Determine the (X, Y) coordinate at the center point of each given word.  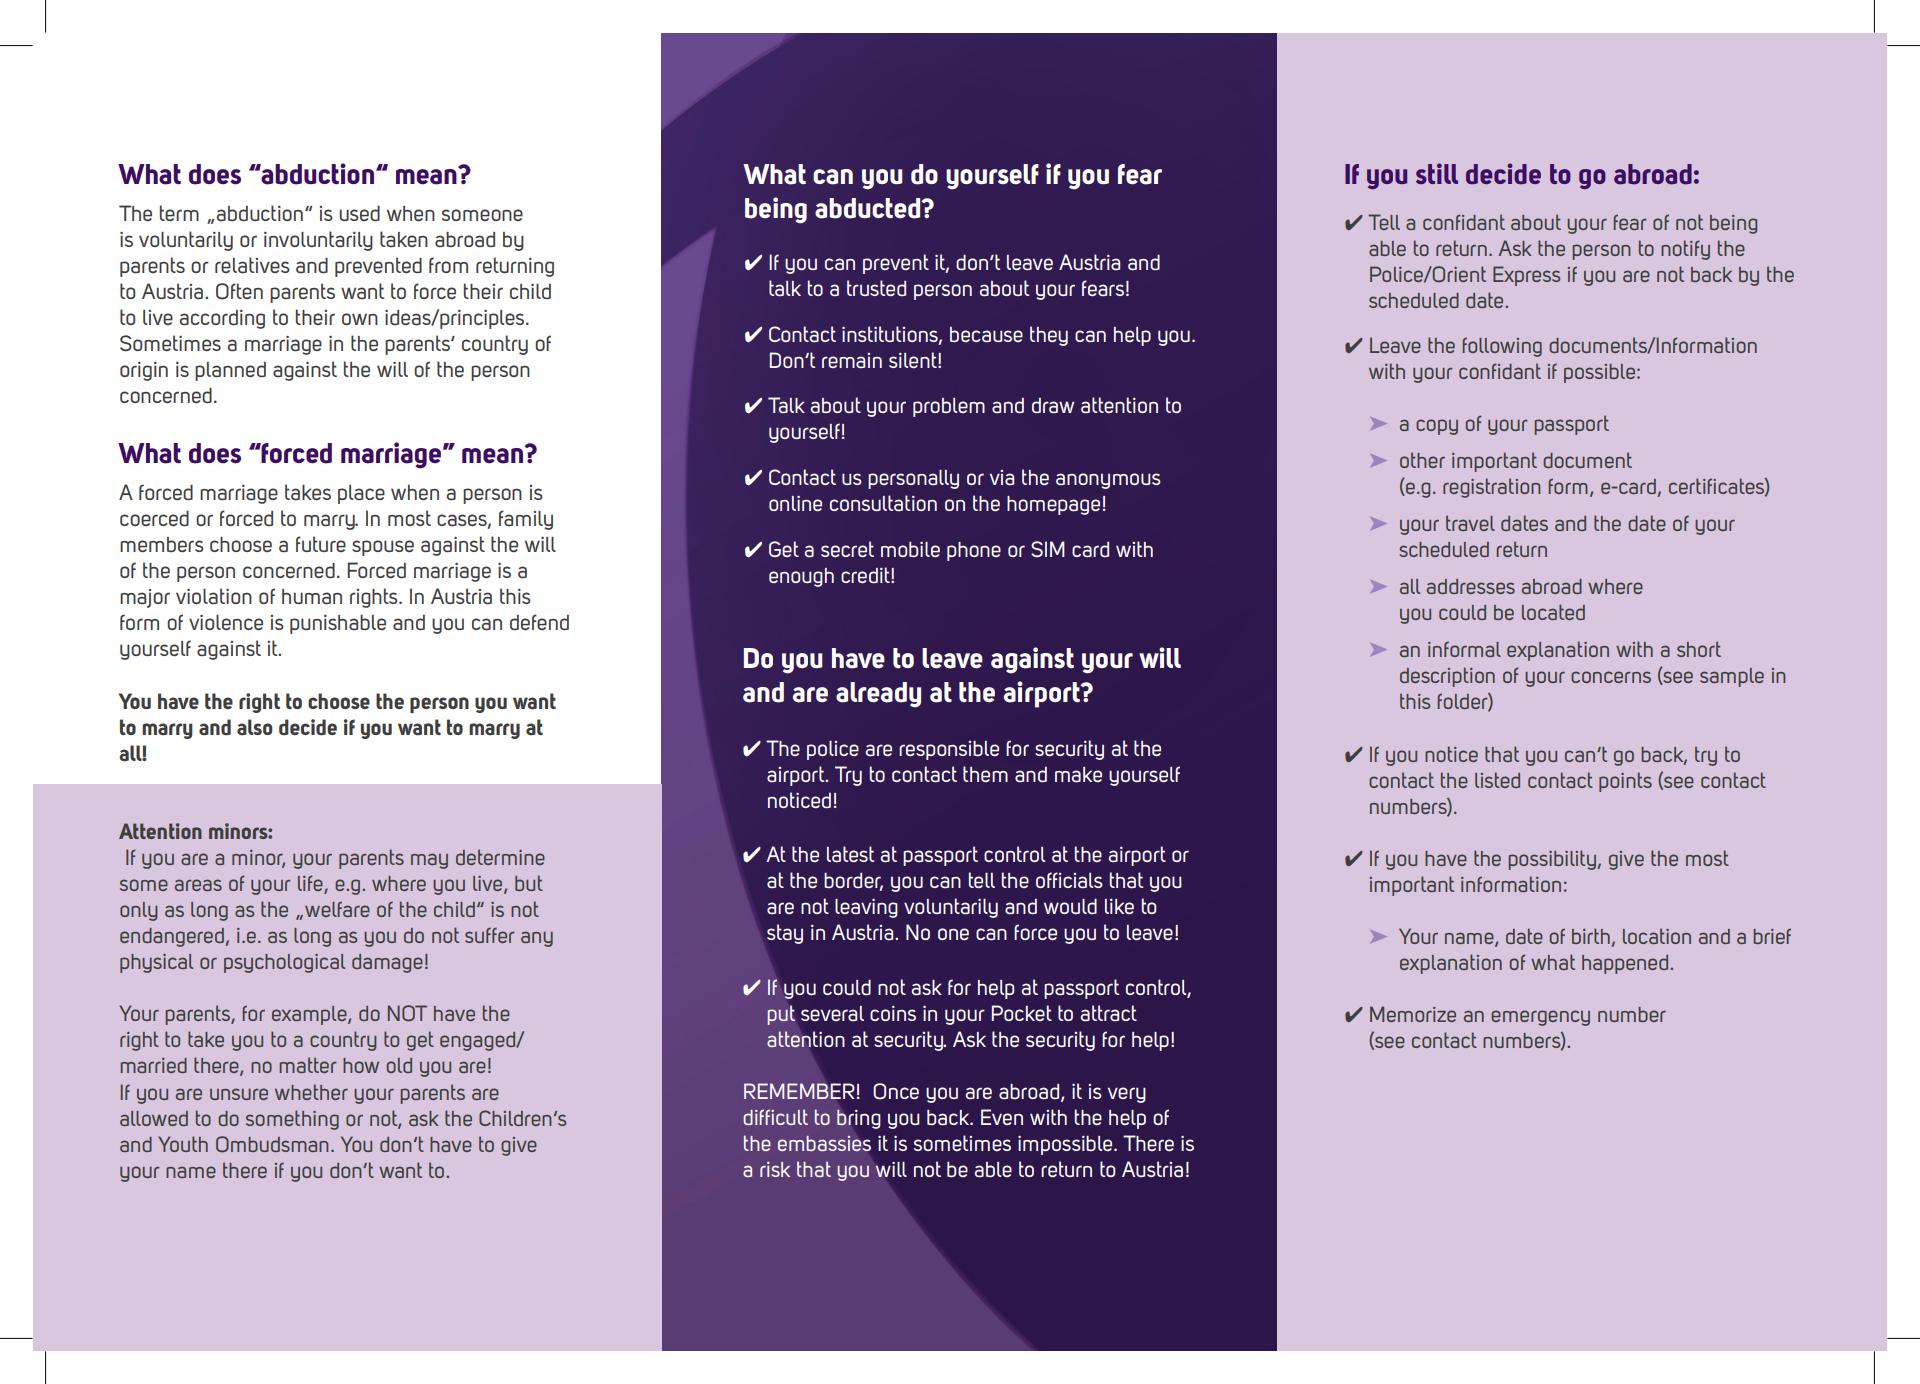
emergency (1540, 1018)
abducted (869, 208)
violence (226, 622)
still (1437, 173)
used (359, 214)
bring (859, 1119)
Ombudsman (272, 1144)
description (1447, 677)
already (878, 695)
